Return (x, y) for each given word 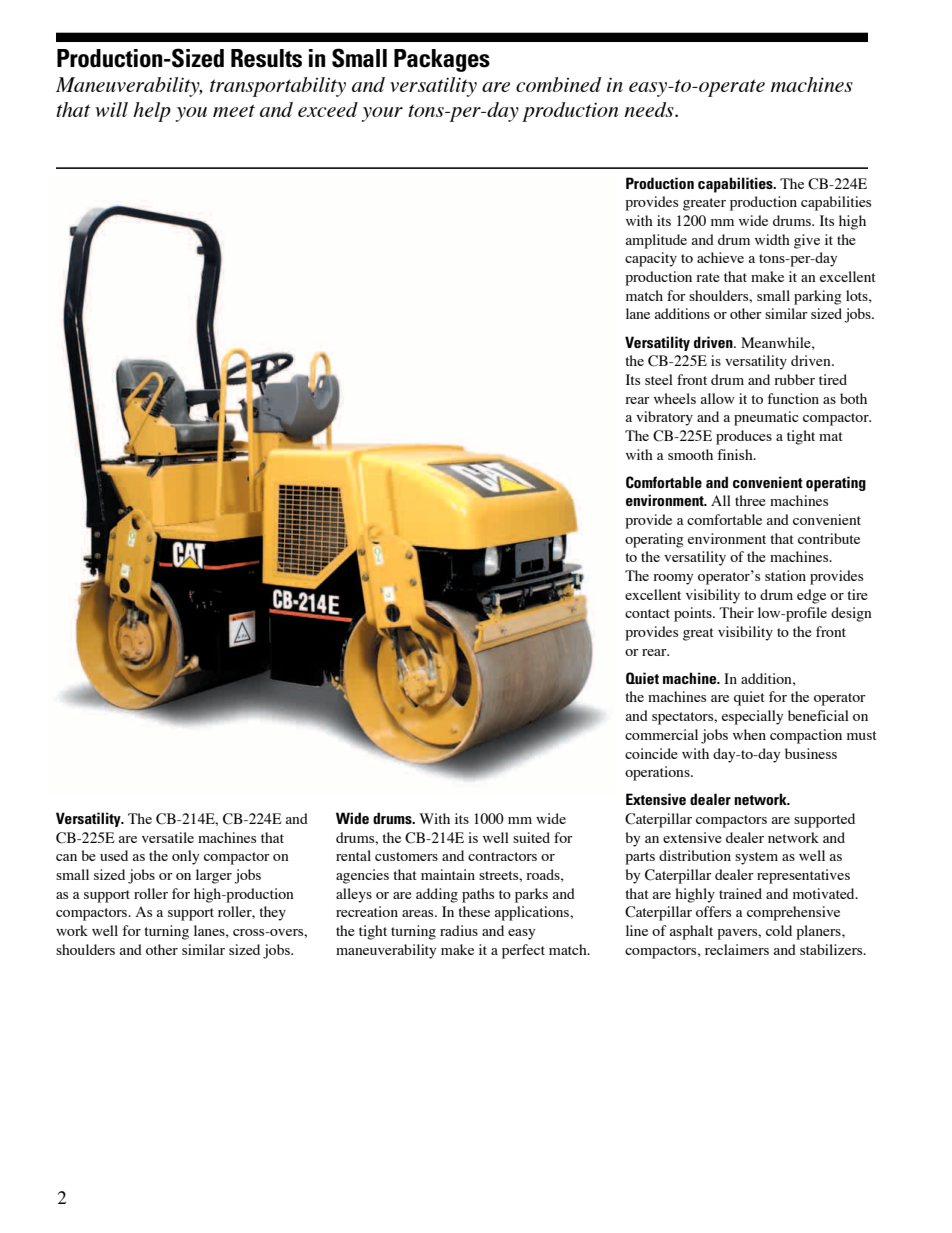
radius (459, 930)
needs (650, 109)
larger (214, 876)
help (152, 112)
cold (779, 930)
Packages (442, 60)
